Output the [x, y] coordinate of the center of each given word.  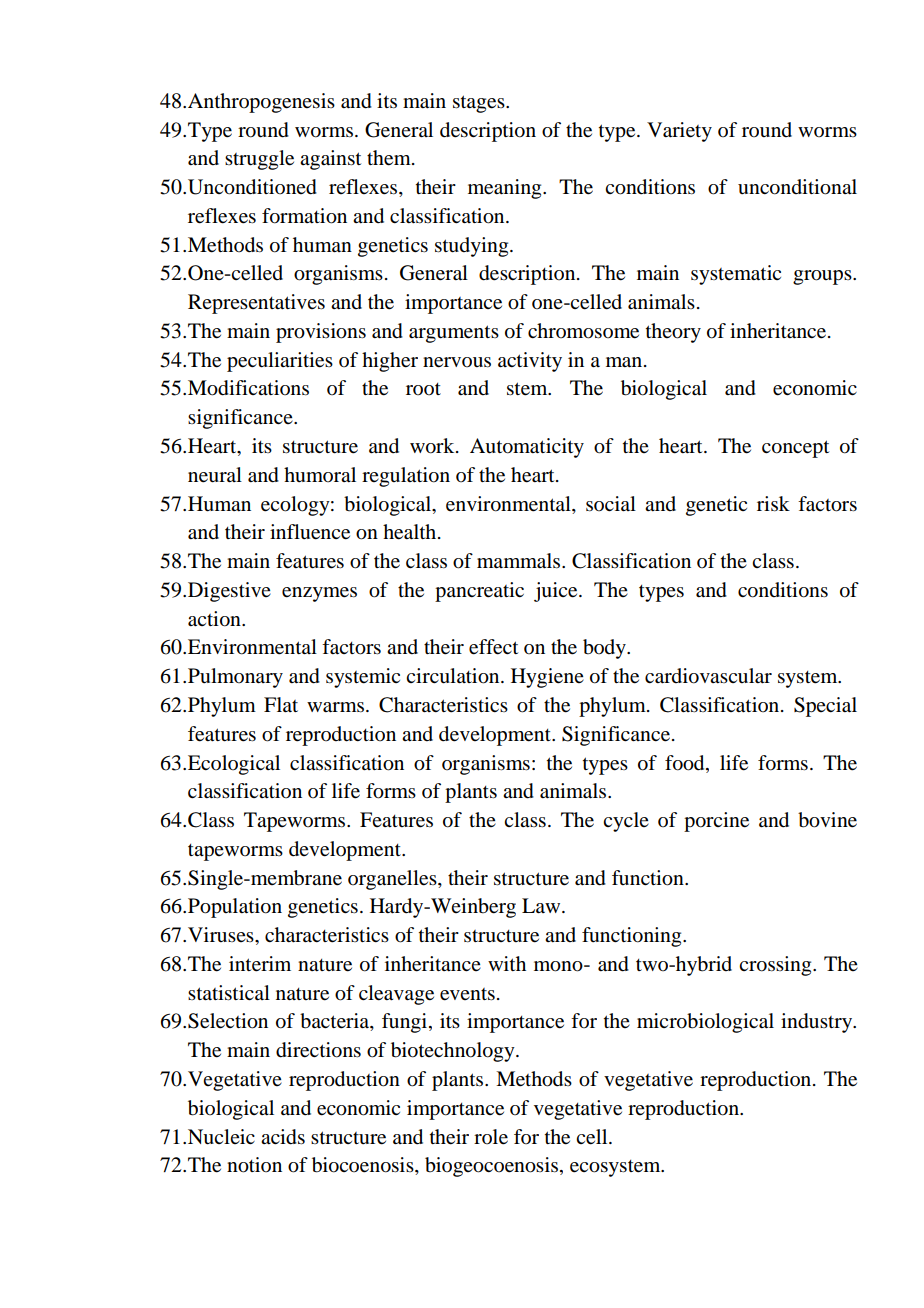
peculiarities [280, 362]
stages [480, 104]
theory [673, 333]
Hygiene [547, 678]
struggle [259, 160]
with [507, 963]
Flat [281, 704]
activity [530, 362]
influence [310, 532]
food [686, 763]
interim [260, 964]
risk [773, 503]
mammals [520, 561]
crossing [776, 966]
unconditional [797, 187]
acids [283, 1137]
